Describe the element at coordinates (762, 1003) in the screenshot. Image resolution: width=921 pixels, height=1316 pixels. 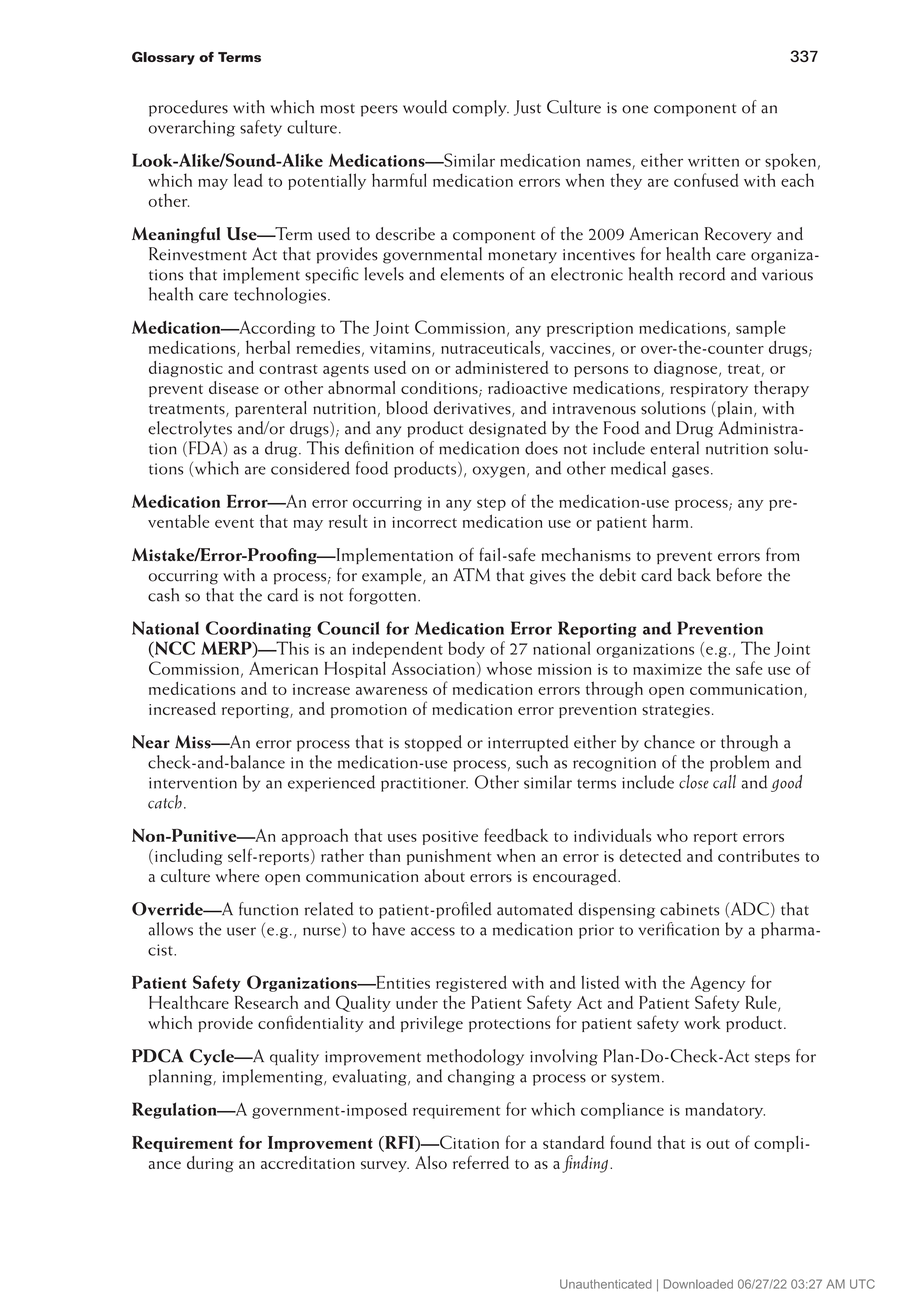
I see `Rule` at that location.
